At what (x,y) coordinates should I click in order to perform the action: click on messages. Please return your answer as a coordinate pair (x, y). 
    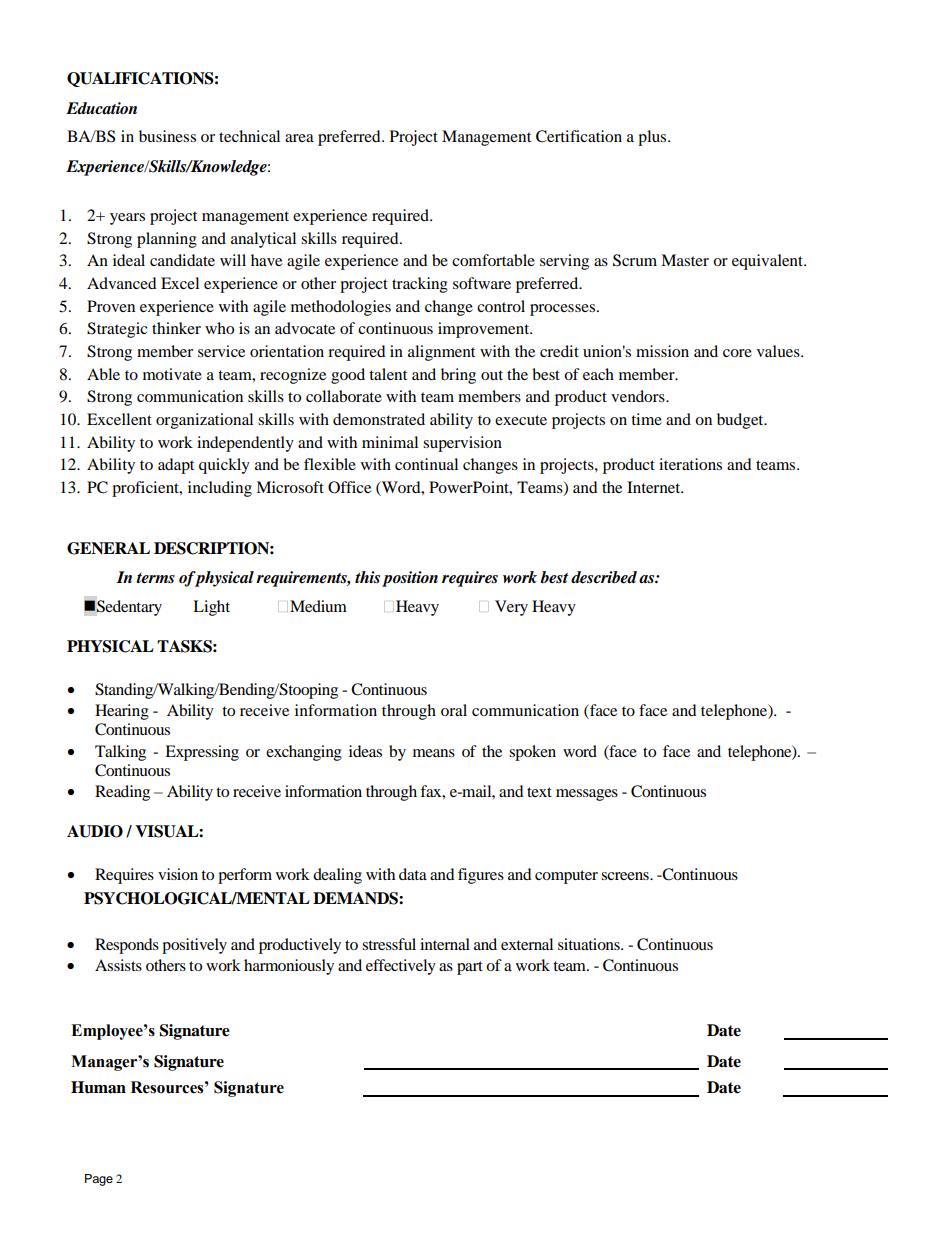
    Looking at the image, I should click on (587, 795).
